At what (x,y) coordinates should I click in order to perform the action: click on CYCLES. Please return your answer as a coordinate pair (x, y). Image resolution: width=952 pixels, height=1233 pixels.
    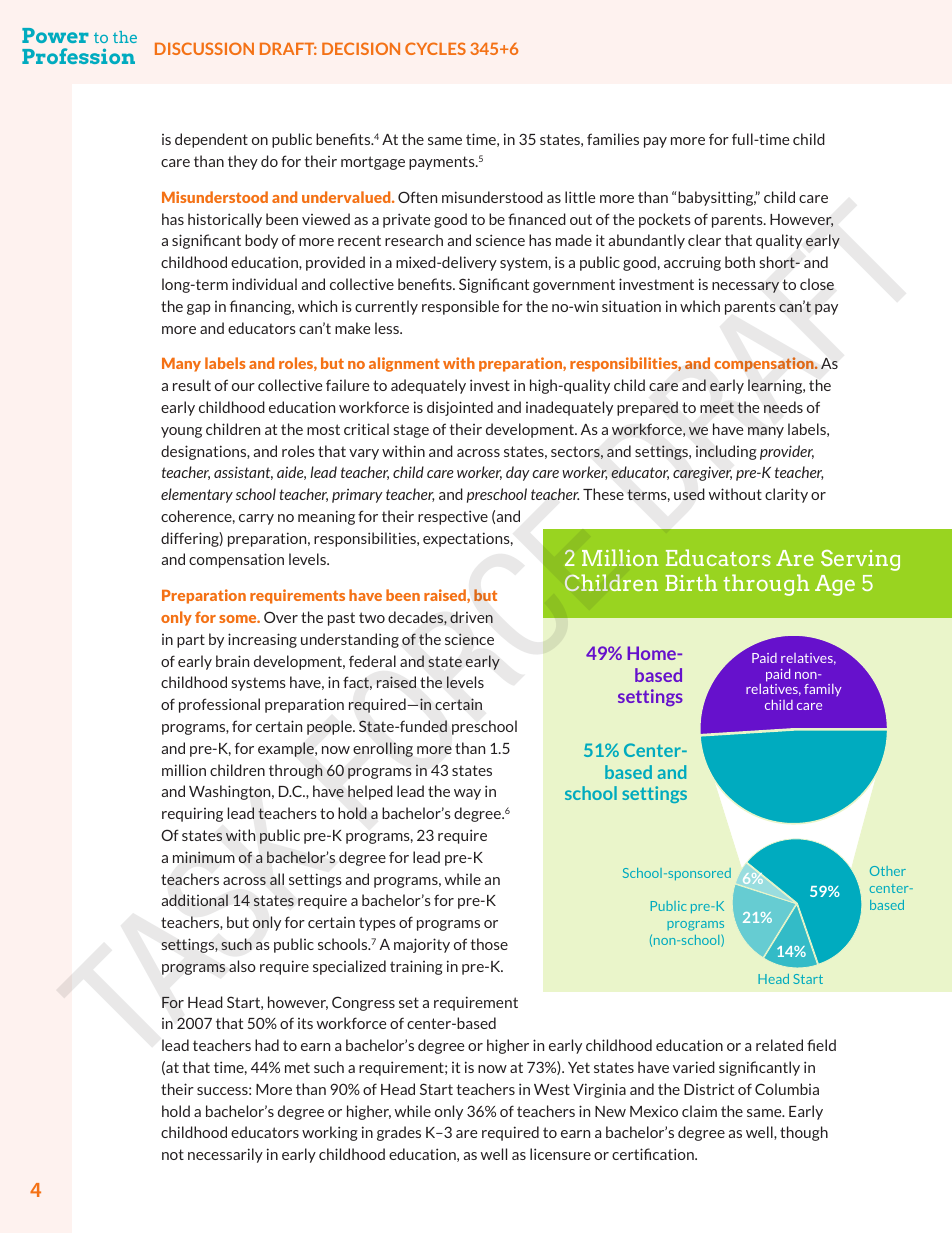
    Looking at the image, I should click on (435, 48).
